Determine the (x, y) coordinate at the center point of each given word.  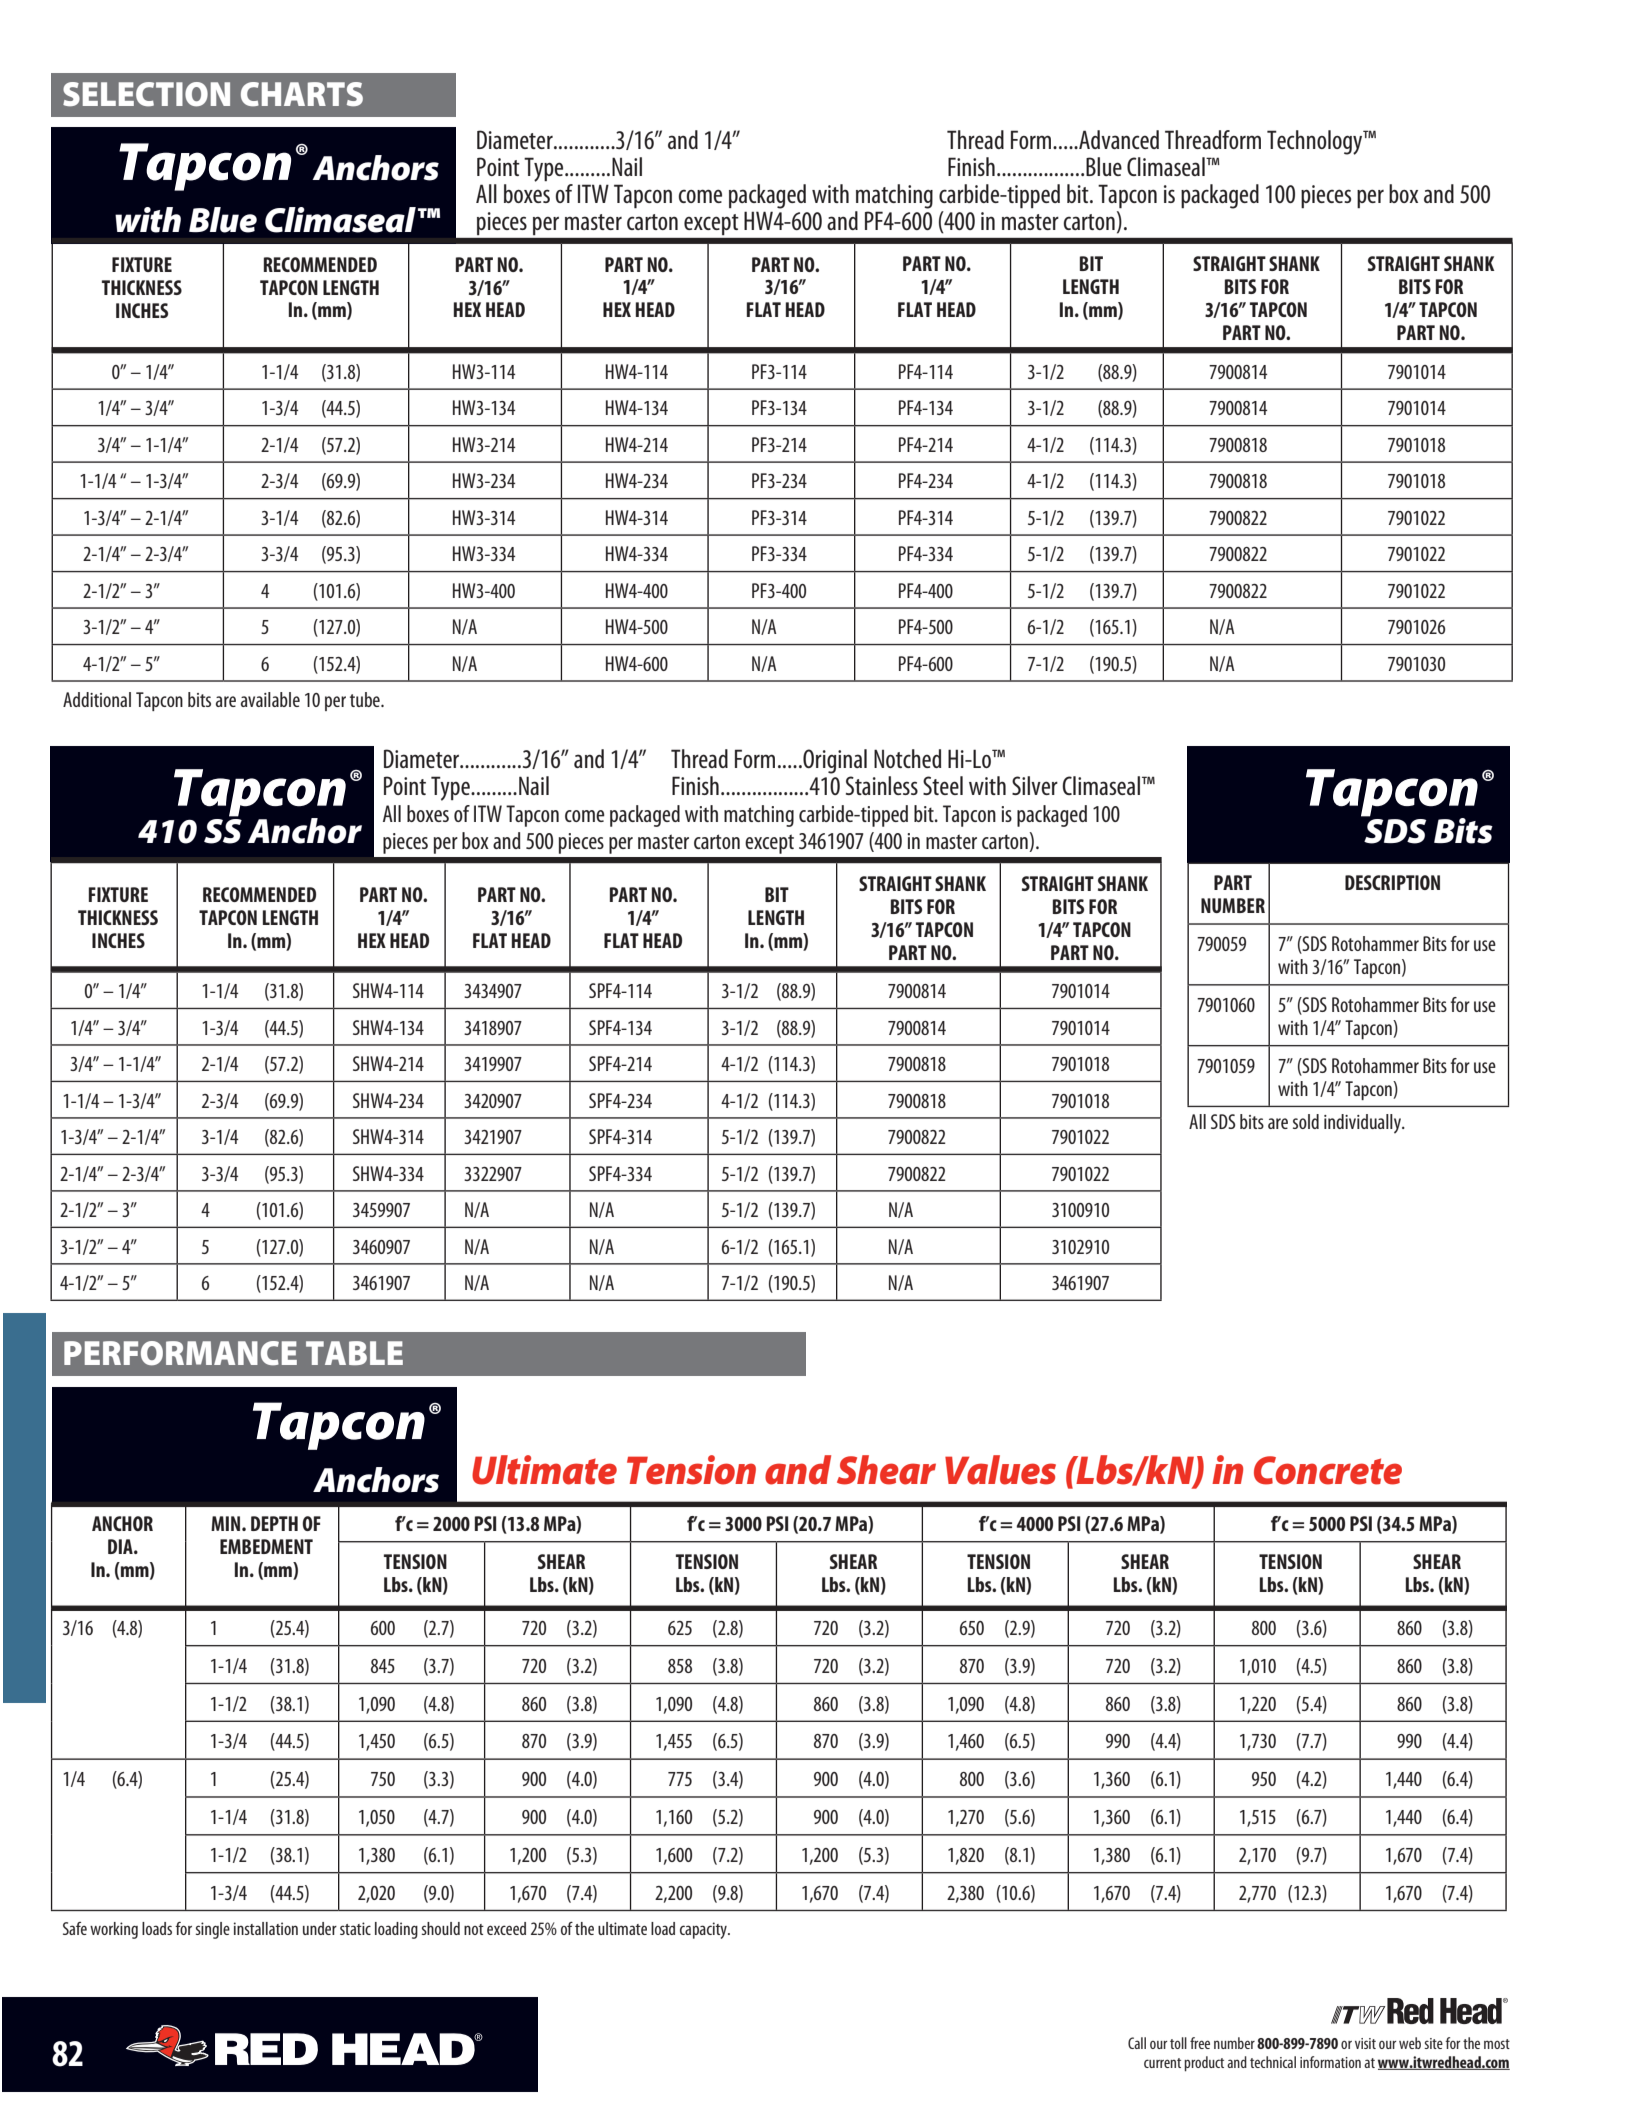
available (270, 699)
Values (1000, 1470)
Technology (1316, 142)
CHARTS (302, 94)
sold (1306, 1121)
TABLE (354, 1353)
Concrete (1328, 1470)
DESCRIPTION (1392, 882)
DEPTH (274, 1523)
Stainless (882, 785)
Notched (907, 758)
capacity (704, 1930)
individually (1363, 1124)
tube (366, 699)
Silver (1035, 785)
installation (266, 1928)
